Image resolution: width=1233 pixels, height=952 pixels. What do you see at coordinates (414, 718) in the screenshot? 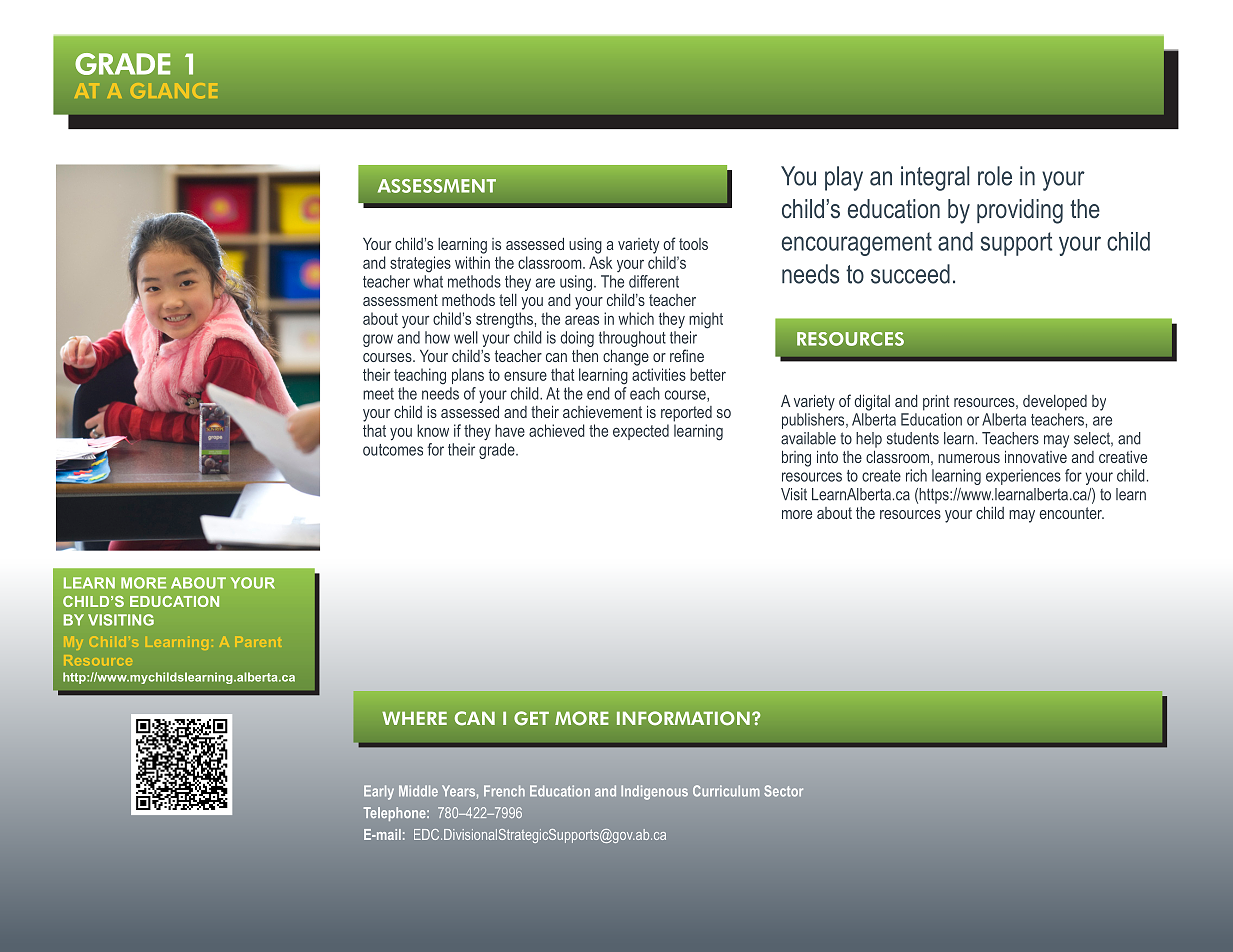
I see `WHERE` at bounding box center [414, 718].
